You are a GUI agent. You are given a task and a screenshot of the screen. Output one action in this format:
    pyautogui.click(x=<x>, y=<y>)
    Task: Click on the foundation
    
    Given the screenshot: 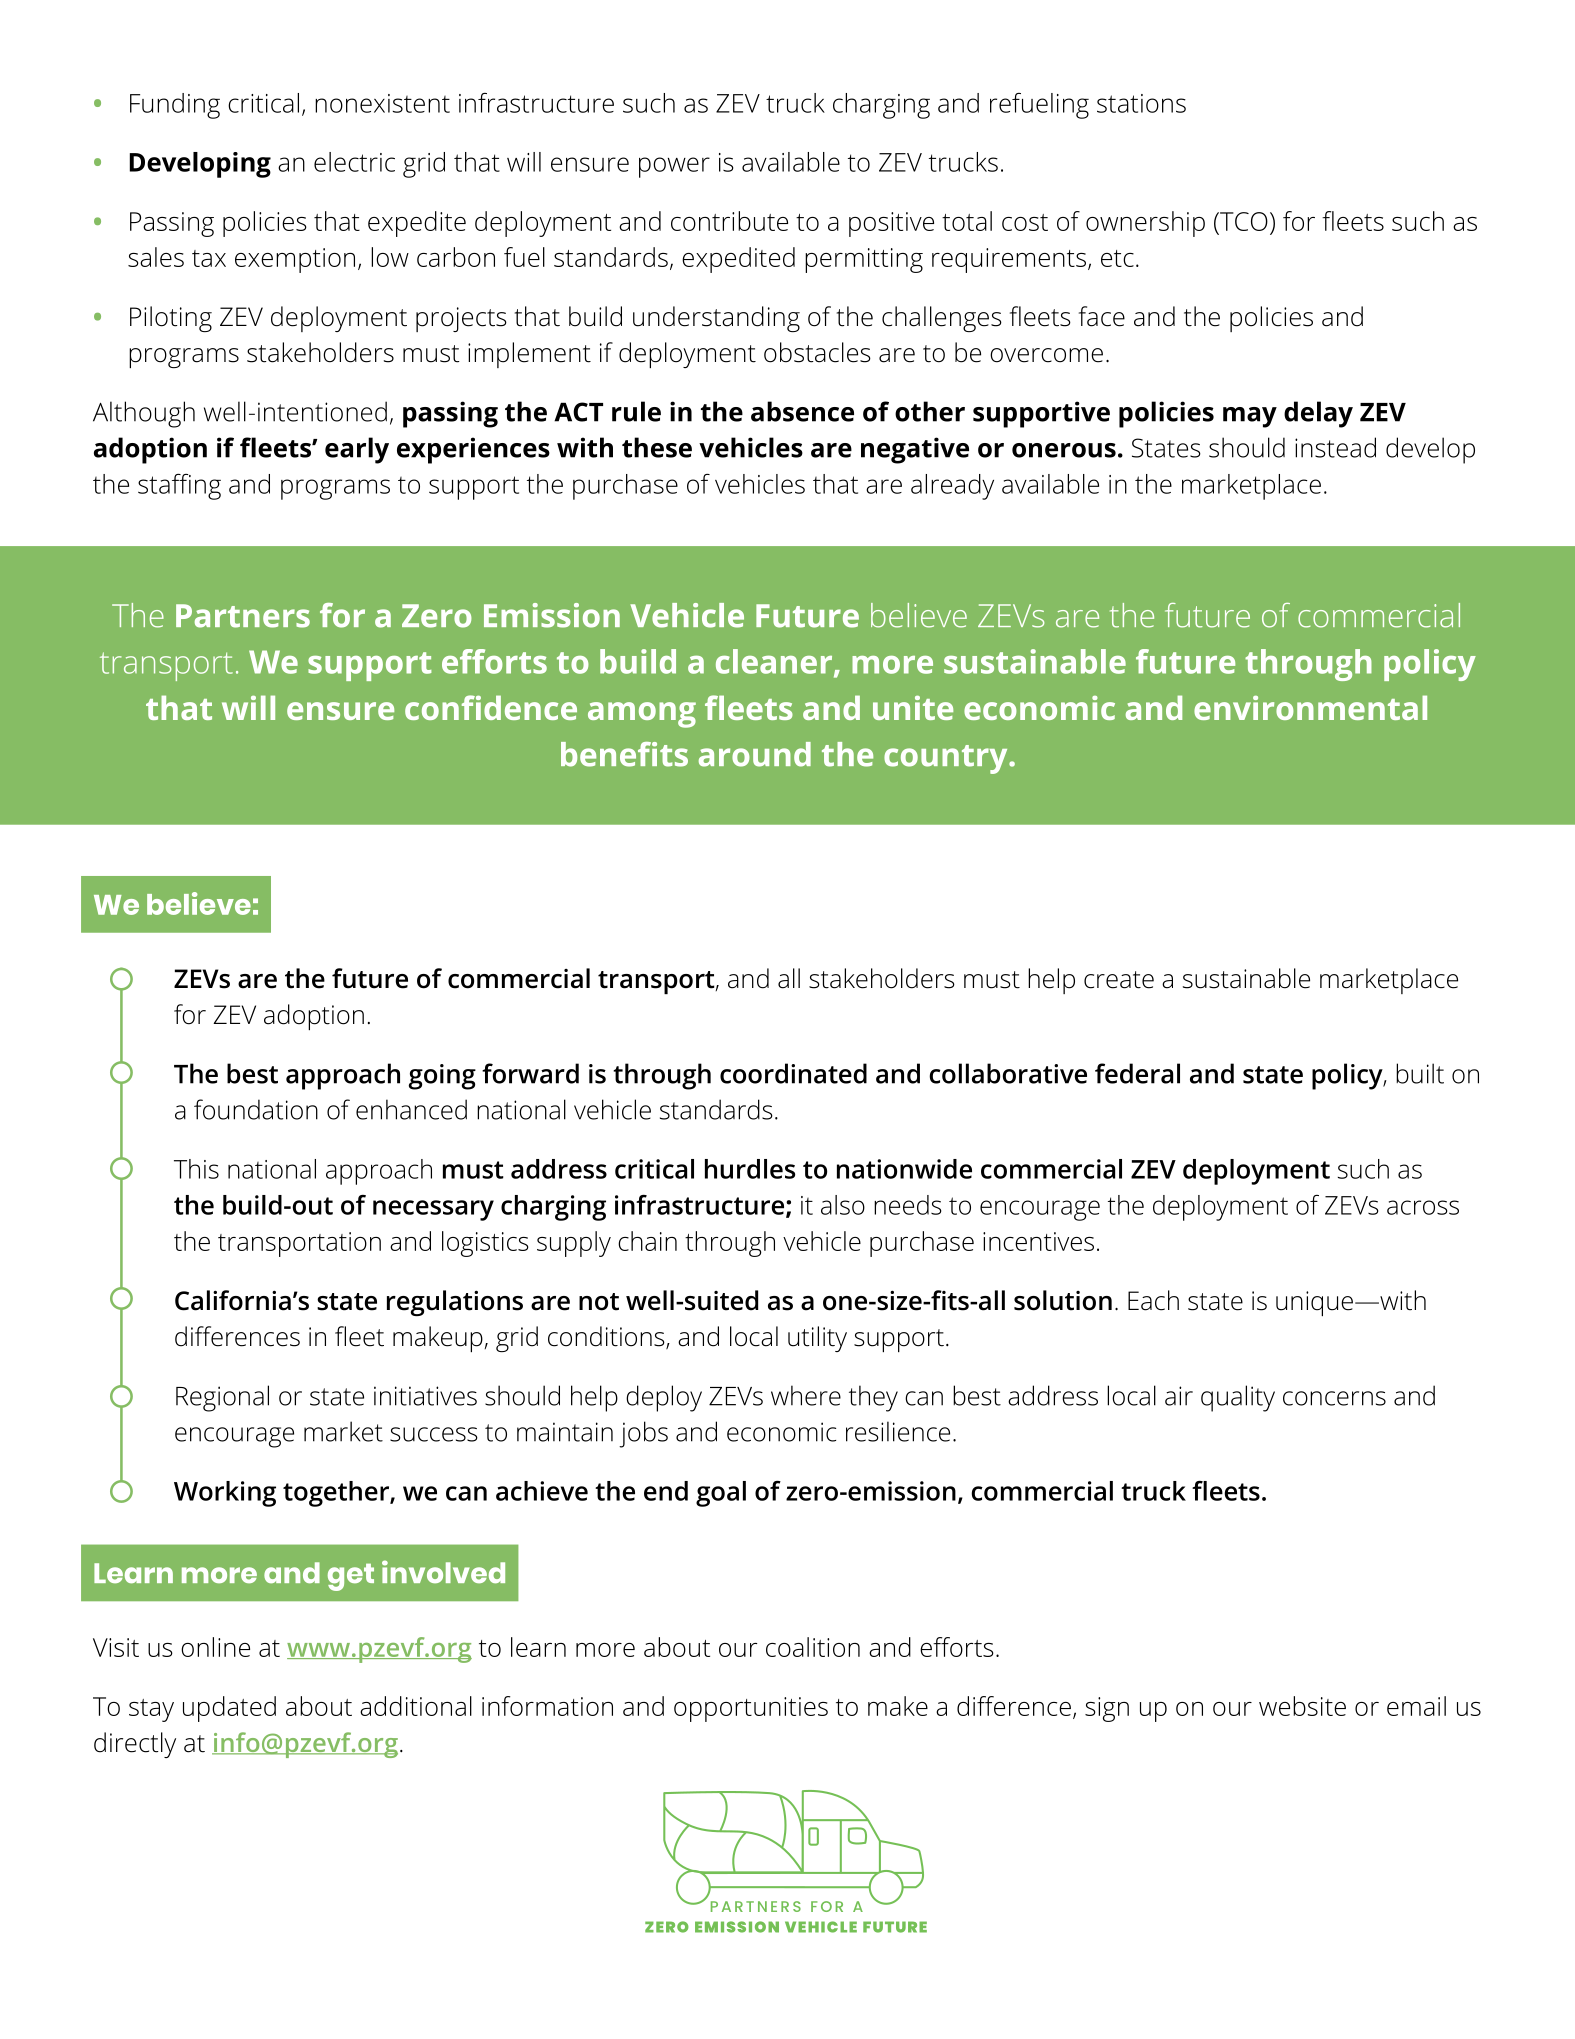 What is the action you would take?
    pyautogui.click(x=256, y=1109)
